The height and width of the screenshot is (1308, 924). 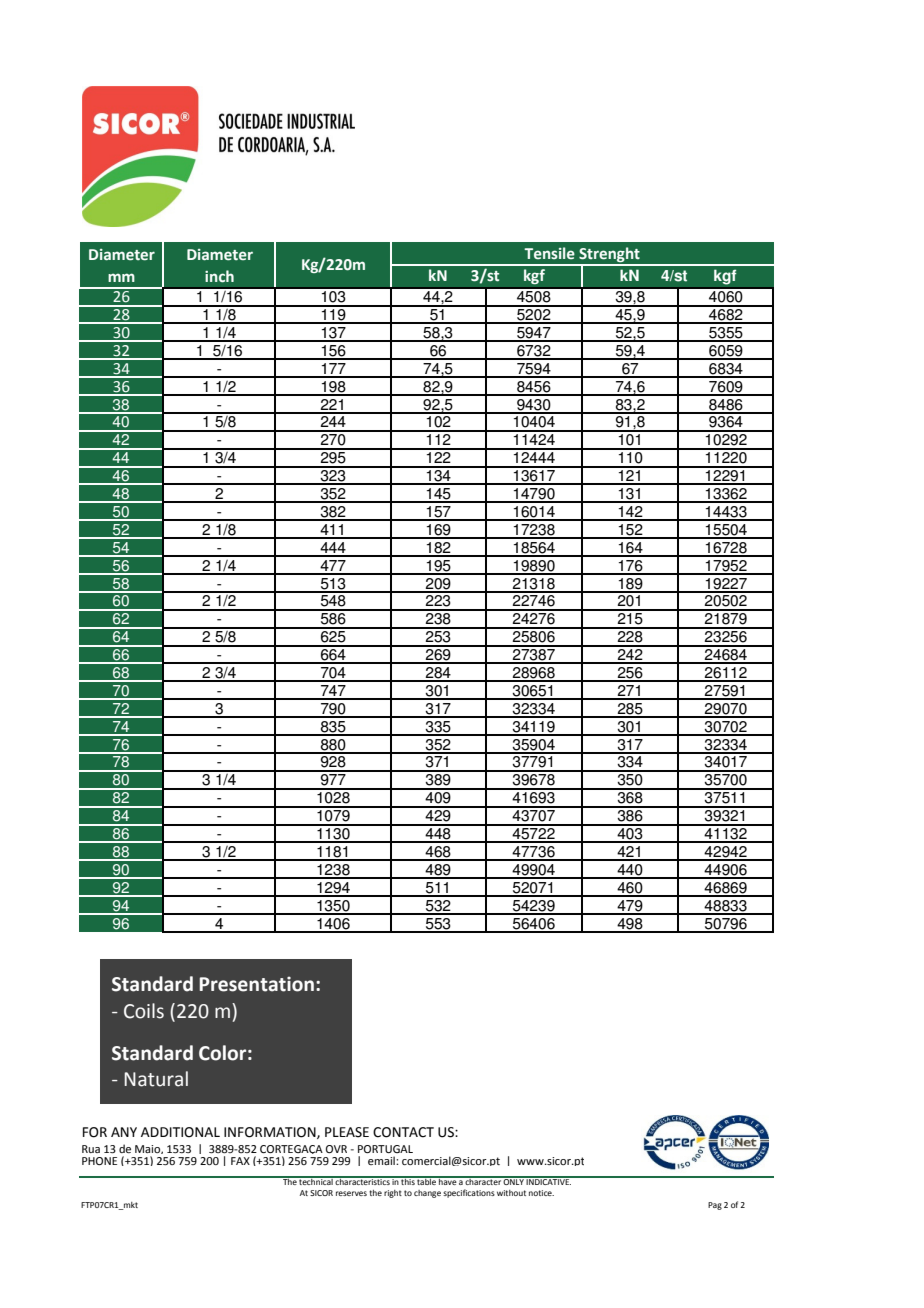 What do you see at coordinates (180, 1132) in the screenshot?
I see `ADDITIONAL` at bounding box center [180, 1132].
